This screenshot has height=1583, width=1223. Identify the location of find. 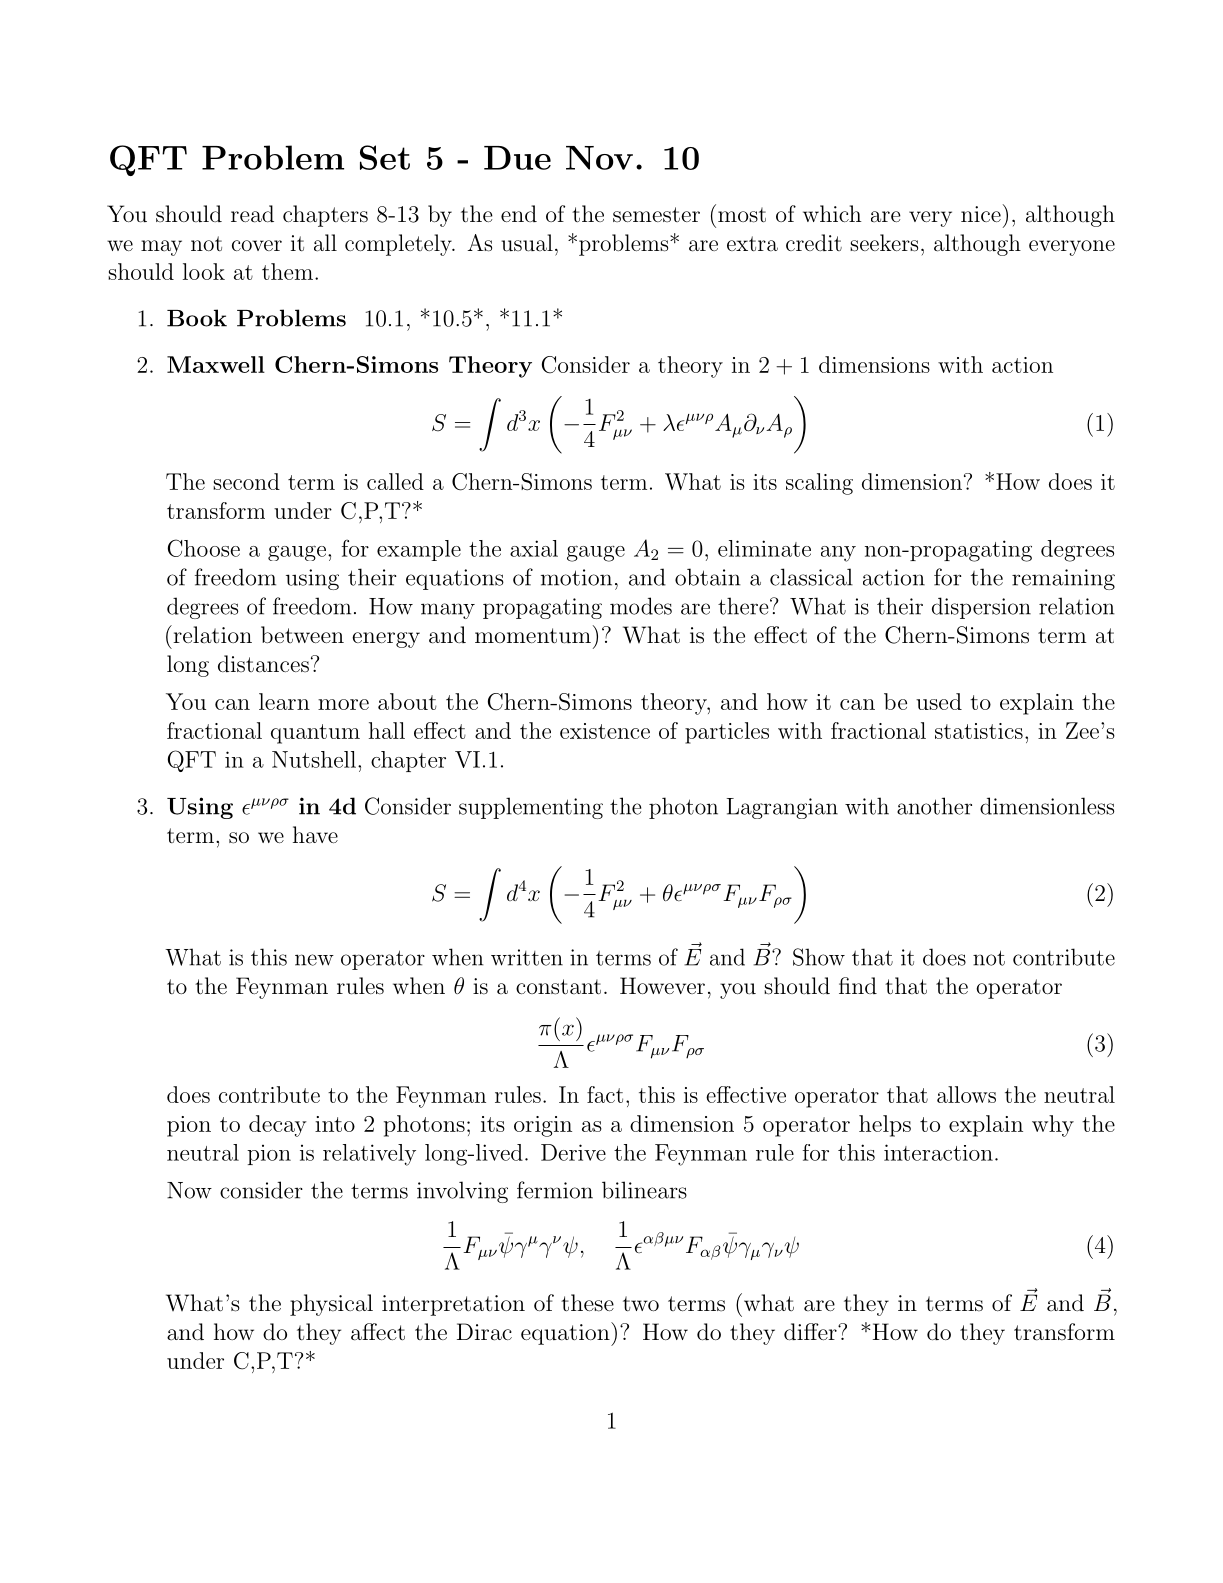
(858, 985).
